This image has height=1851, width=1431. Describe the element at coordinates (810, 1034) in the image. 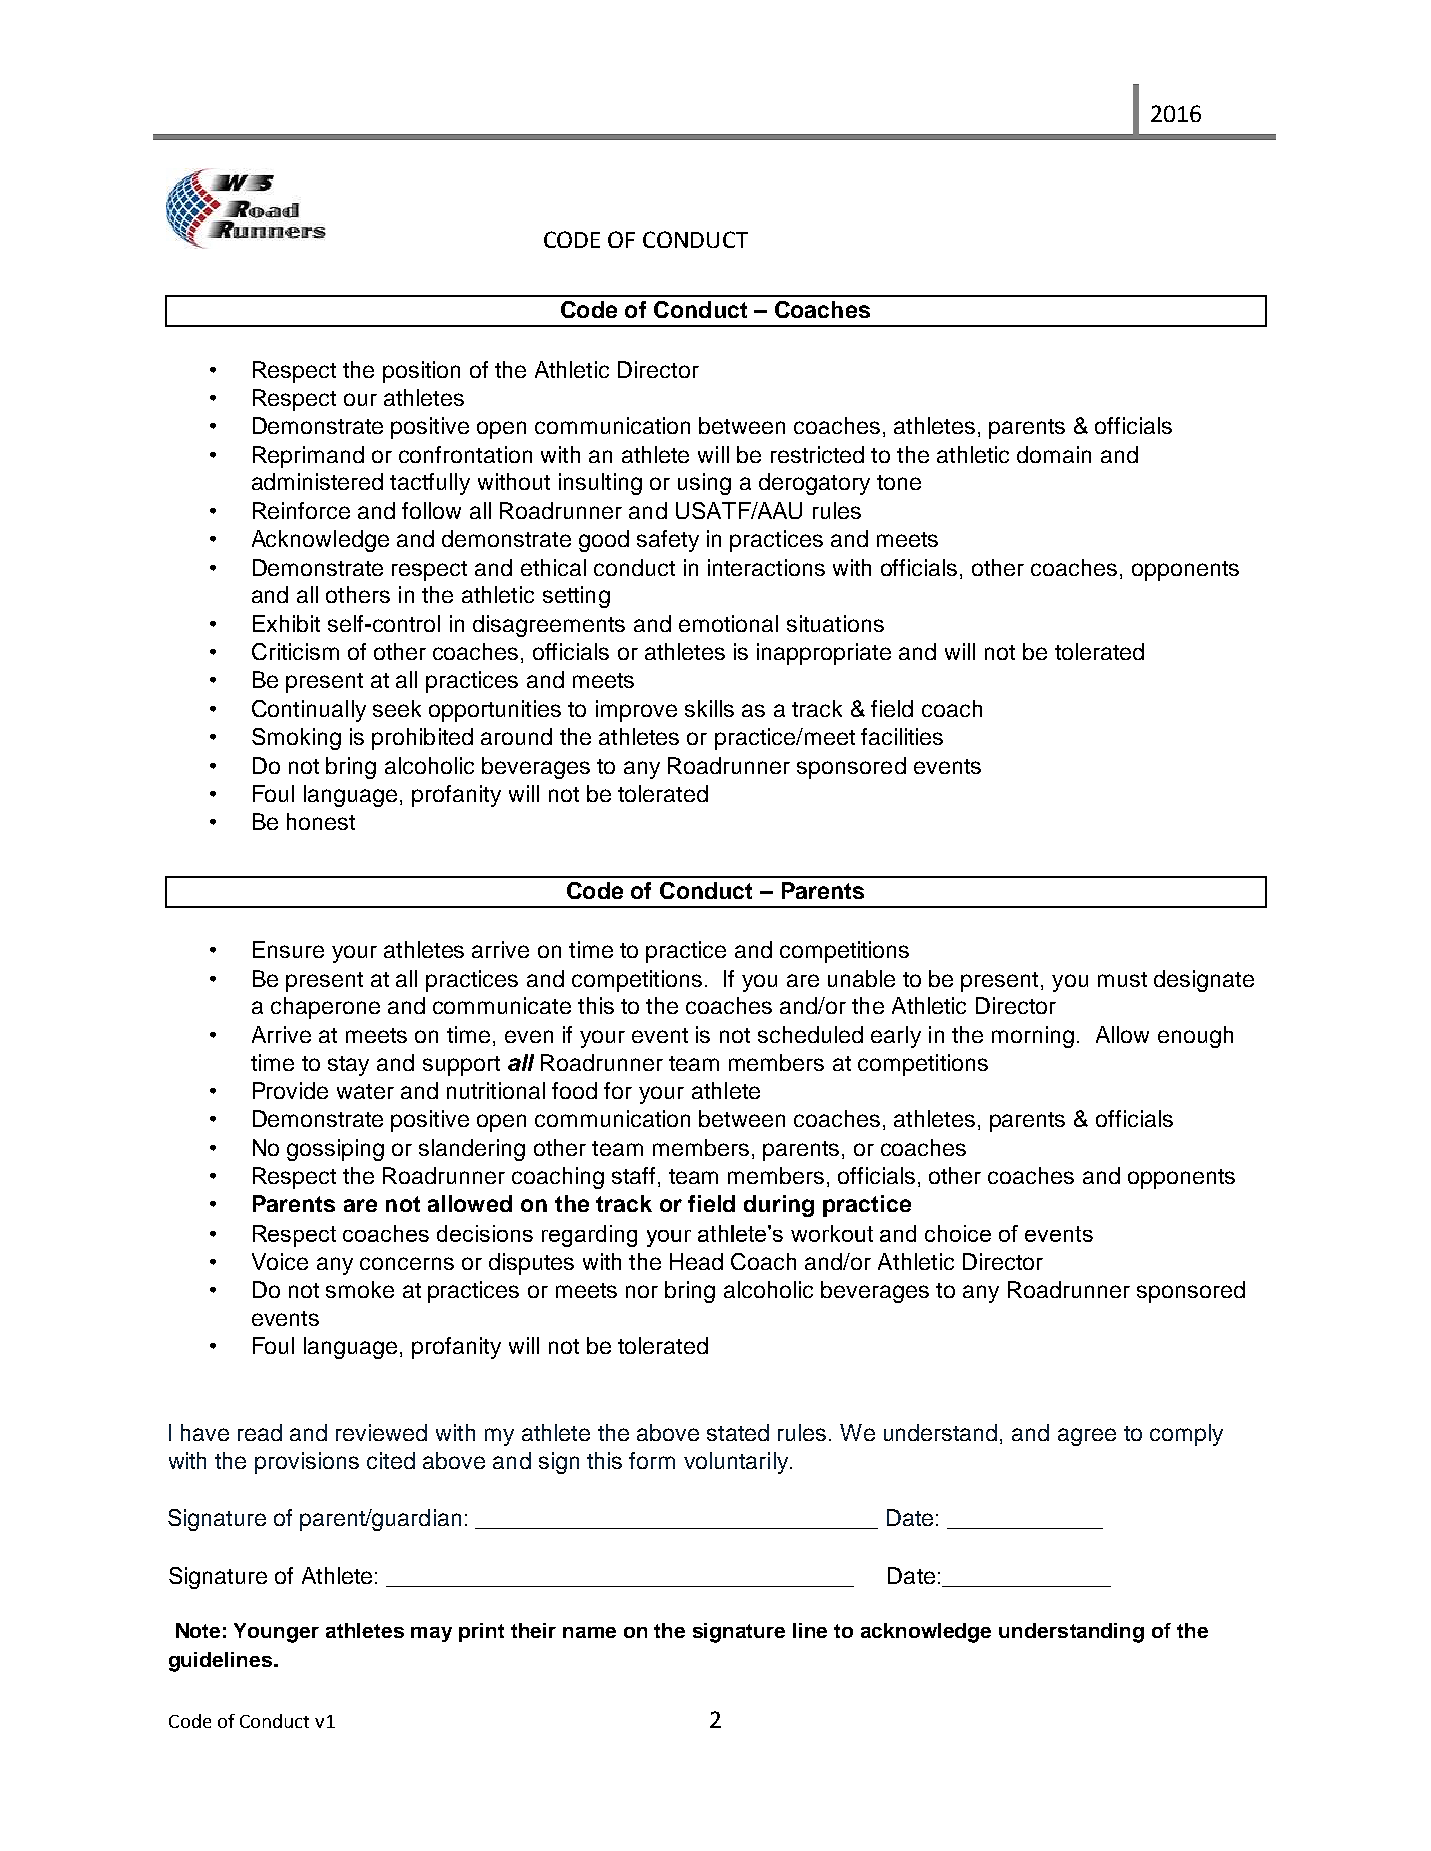

I see `scheduled` at that location.
